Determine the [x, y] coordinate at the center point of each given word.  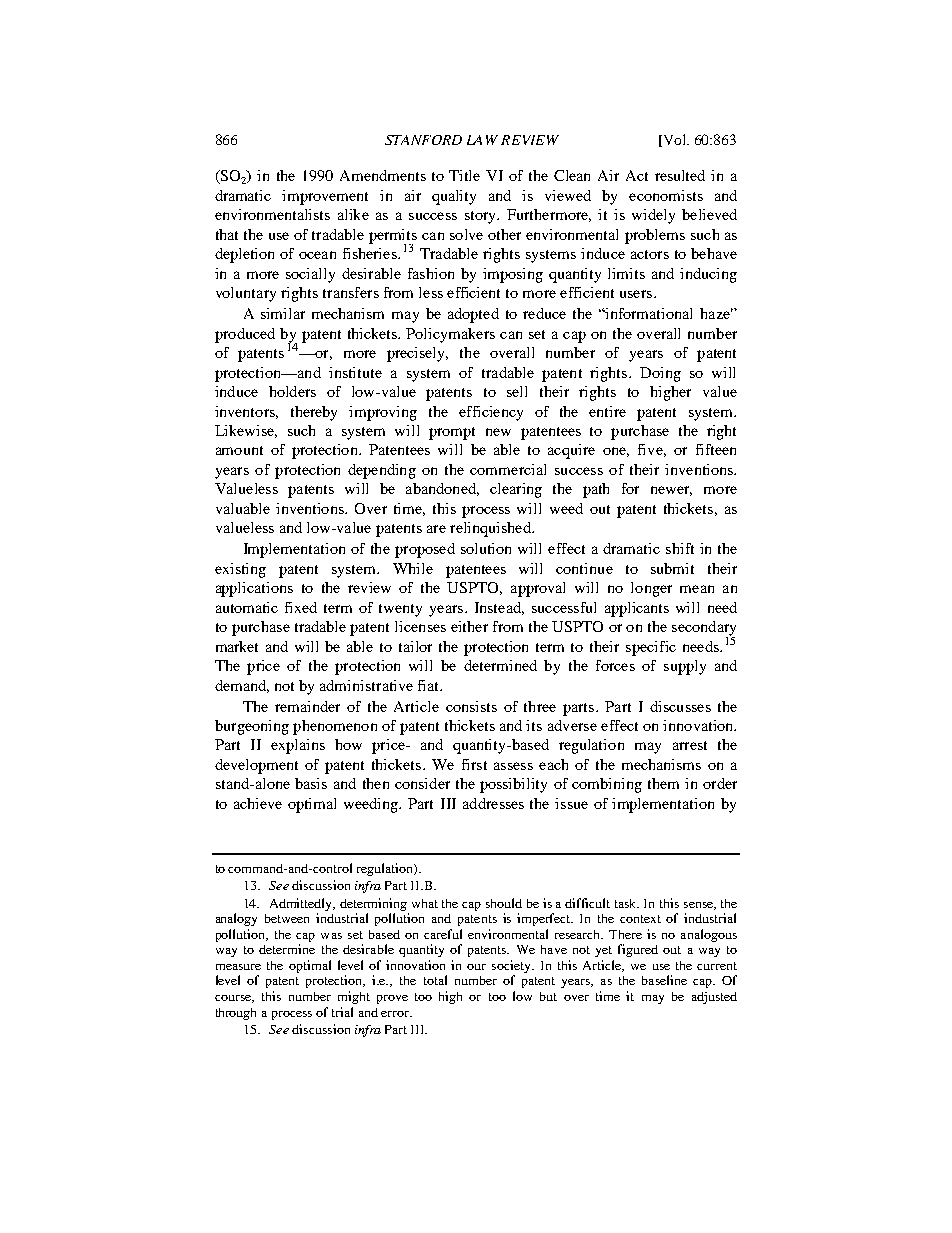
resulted [680, 175]
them [663, 783]
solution [486, 548]
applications [254, 589]
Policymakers [450, 335]
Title [464, 175]
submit [672, 568]
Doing [660, 374]
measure [238, 967]
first [474, 764]
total [435, 980]
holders [292, 391]
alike [353, 214]
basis [311, 783]
